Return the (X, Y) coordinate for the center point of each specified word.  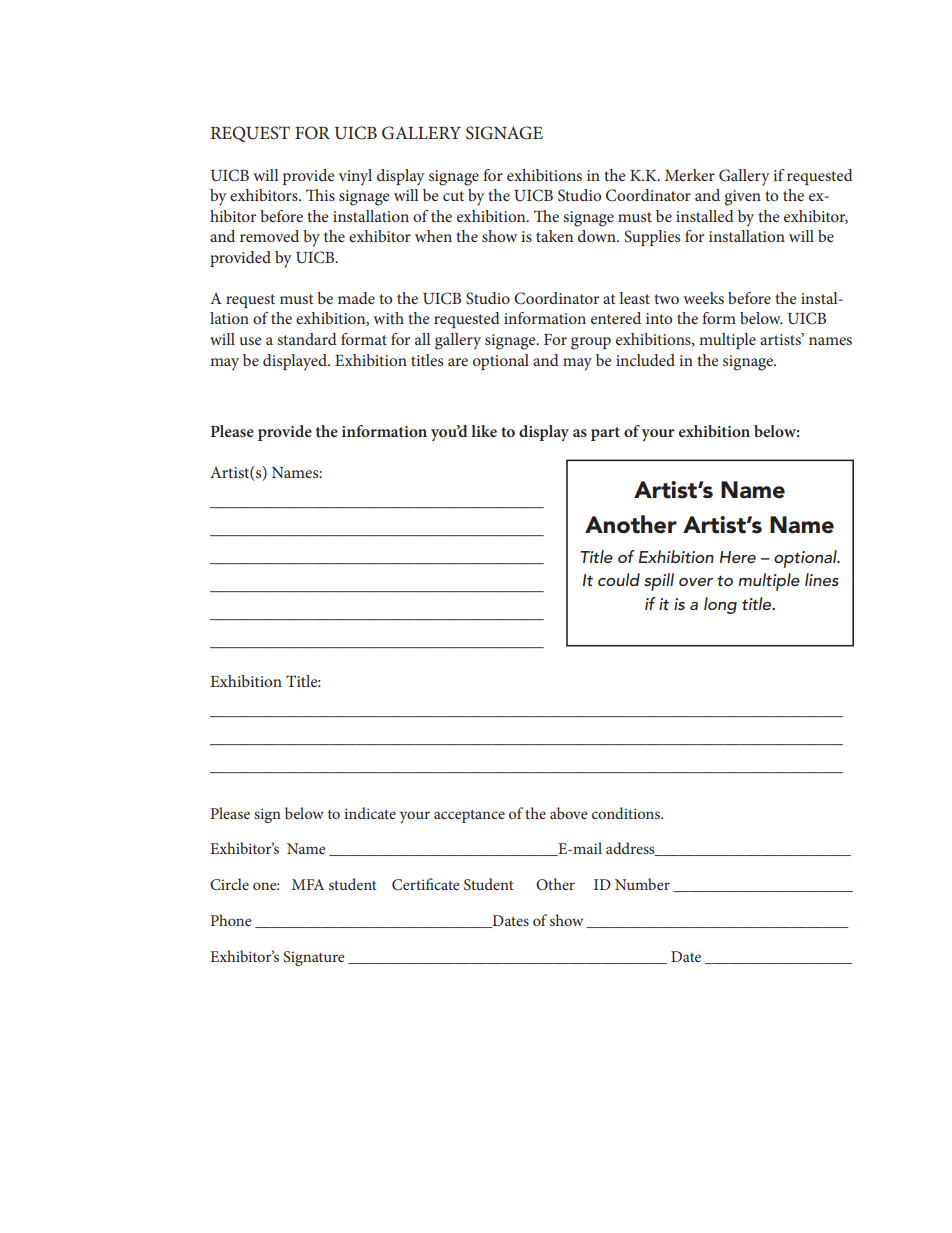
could (619, 579)
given (742, 198)
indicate (370, 813)
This (320, 195)
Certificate (425, 884)
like (484, 431)
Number (642, 884)
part (605, 434)
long (720, 605)
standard (307, 339)
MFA (308, 884)
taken (554, 236)
